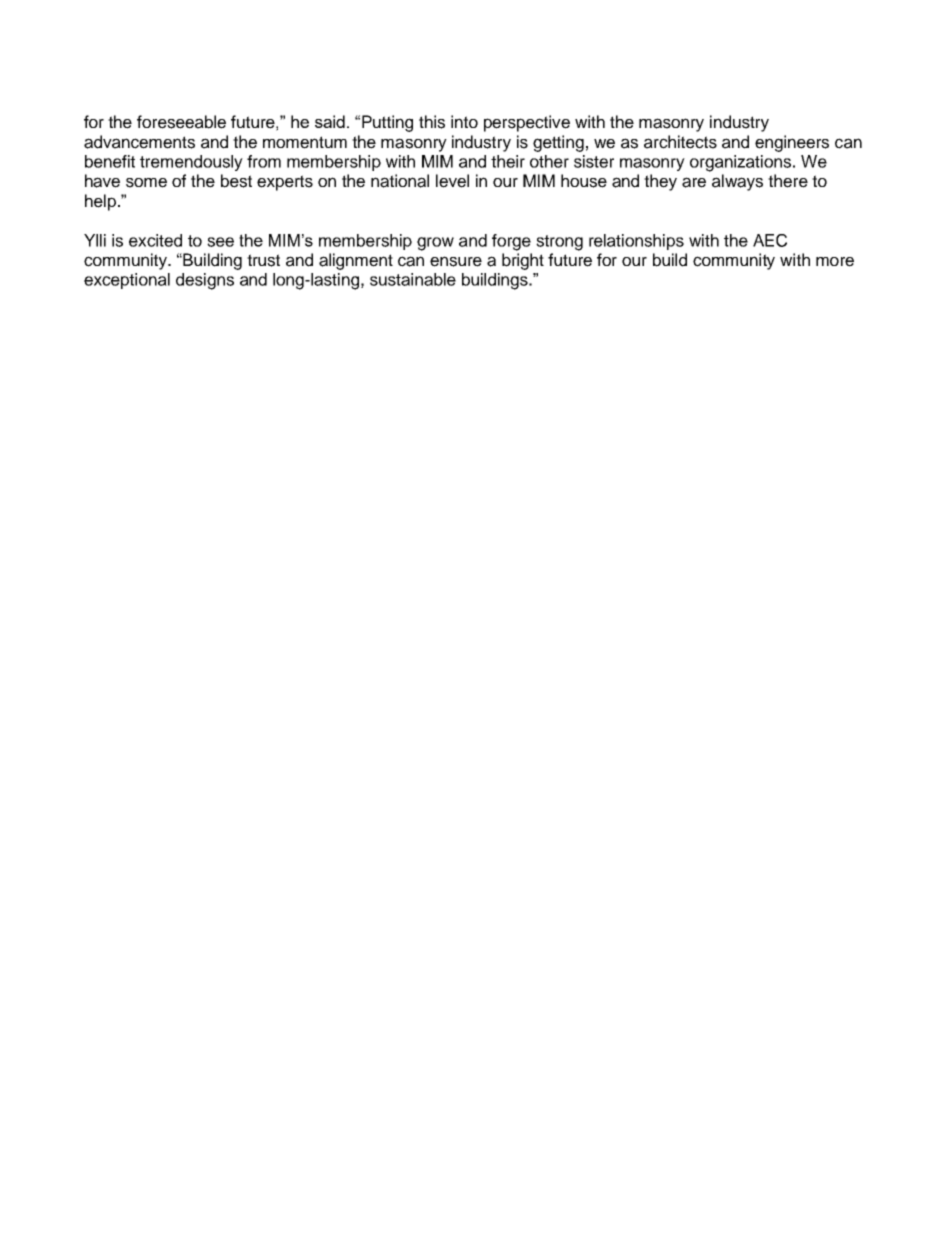 The height and width of the image is (1233, 952). I want to click on into, so click(464, 121).
